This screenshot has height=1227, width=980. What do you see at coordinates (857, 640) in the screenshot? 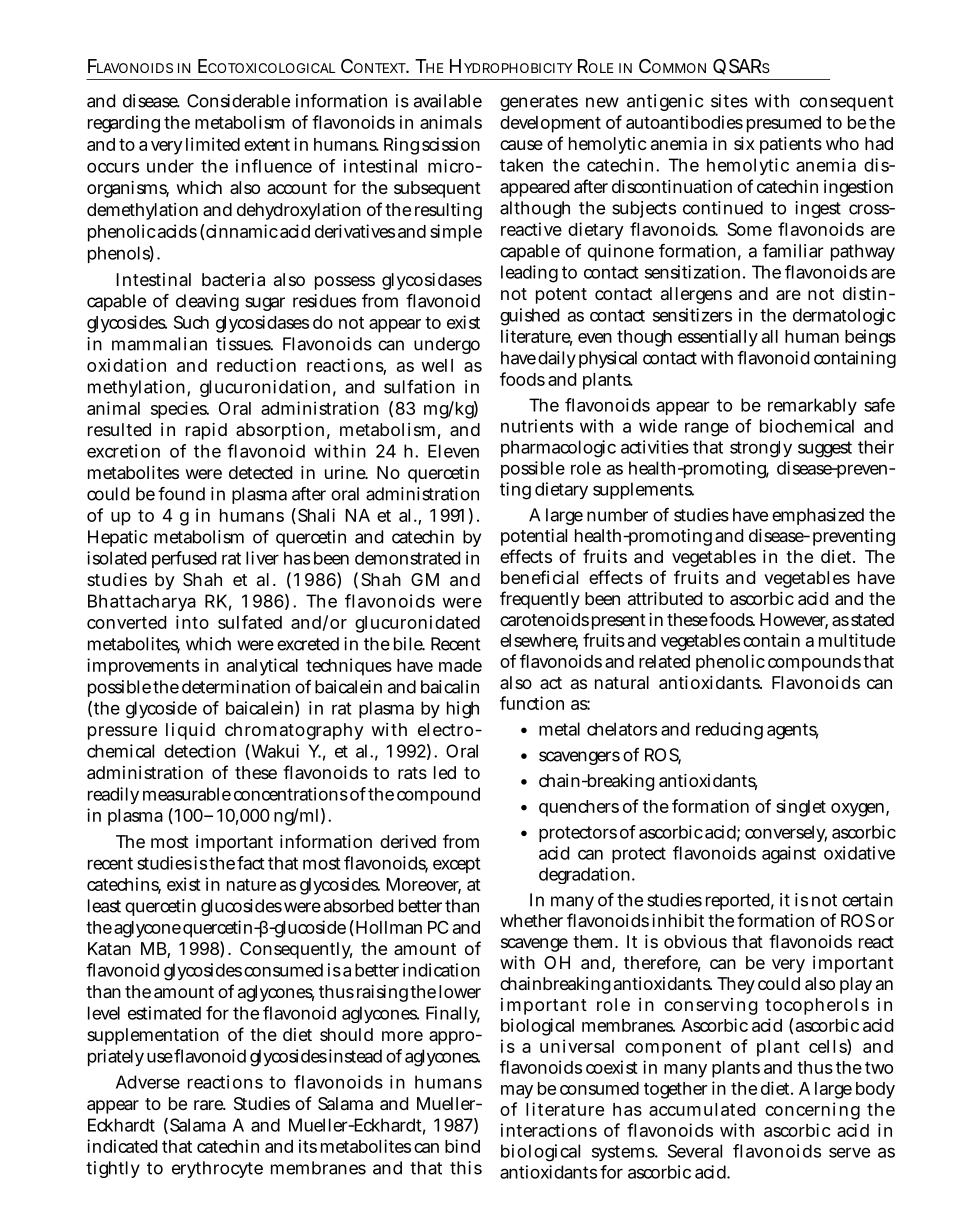
I see `multitude` at bounding box center [857, 640].
